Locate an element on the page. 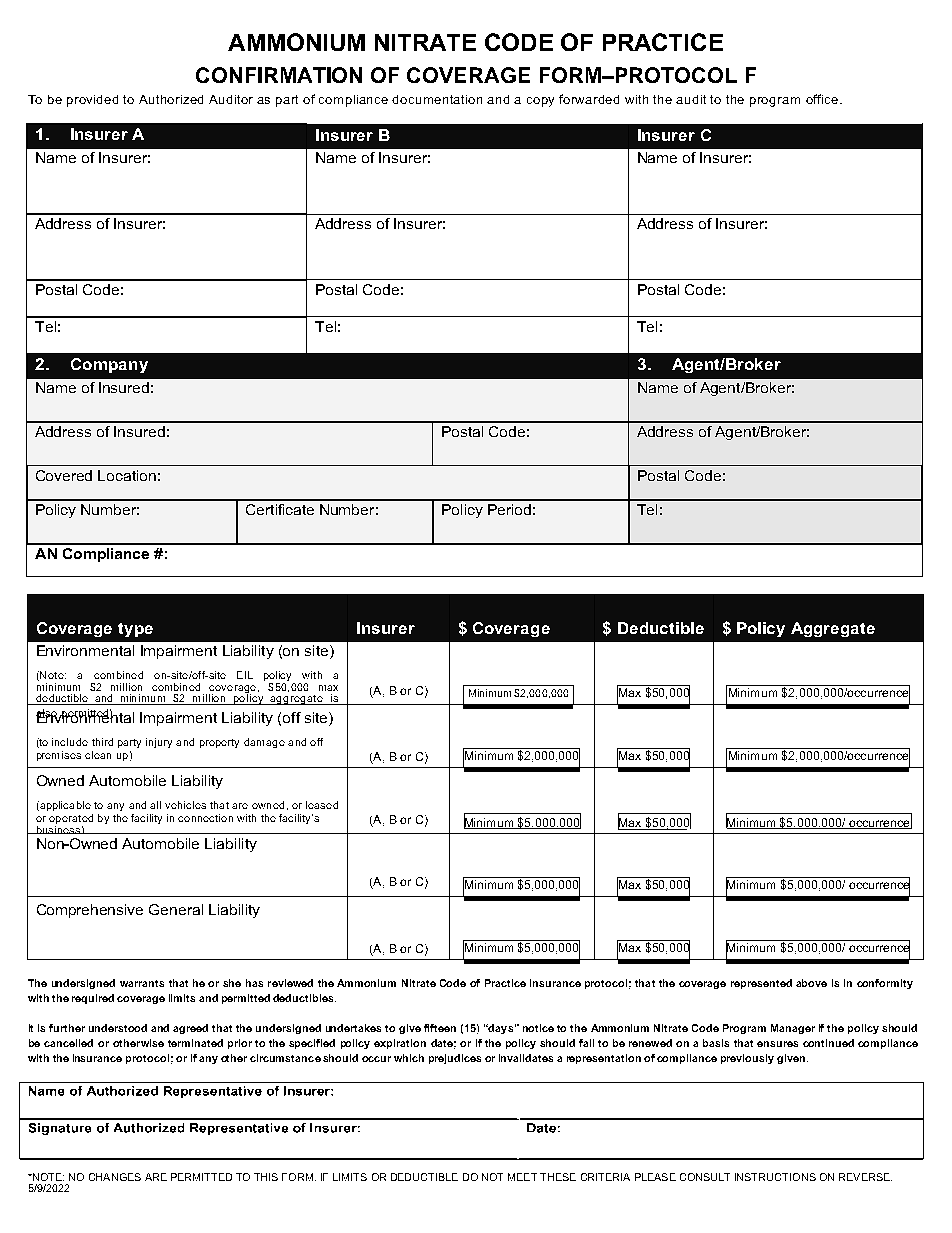 This document has height=1233, width=952. office is located at coordinates (822, 99).
